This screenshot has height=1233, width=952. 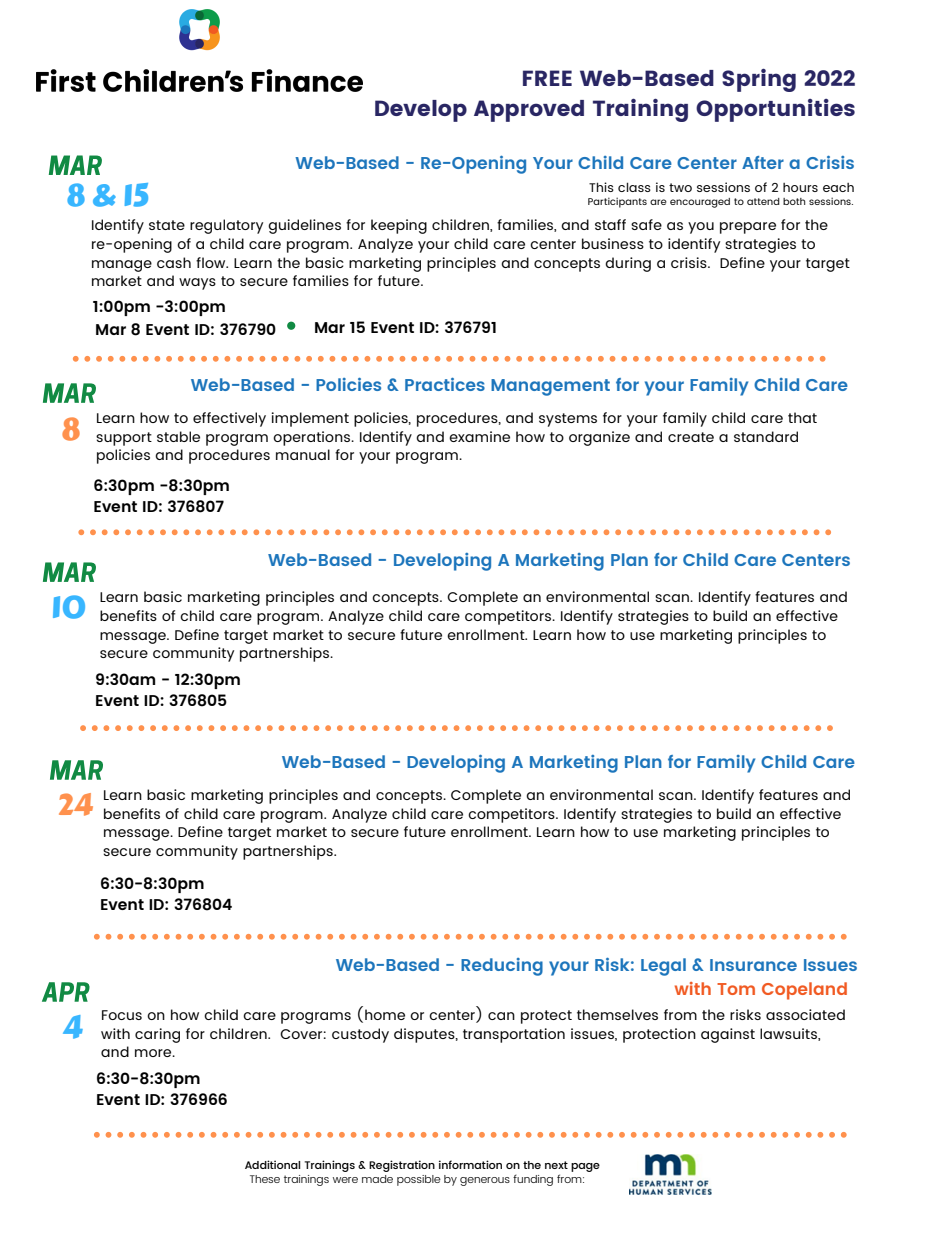 What do you see at coordinates (766, 436) in the screenshot?
I see `standard` at bounding box center [766, 436].
